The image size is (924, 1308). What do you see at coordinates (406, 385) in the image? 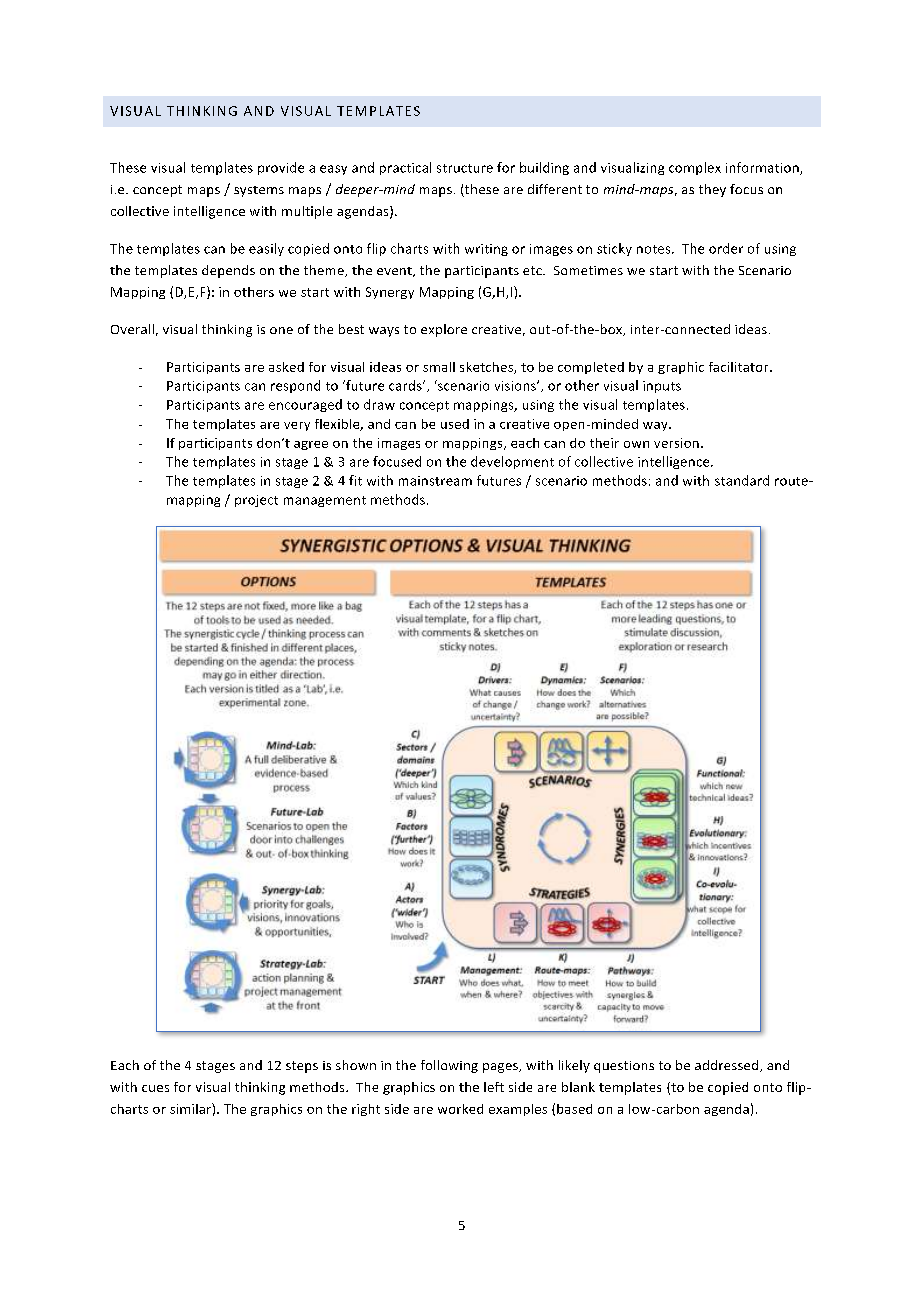
I see `cards` at bounding box center [406, 385].
